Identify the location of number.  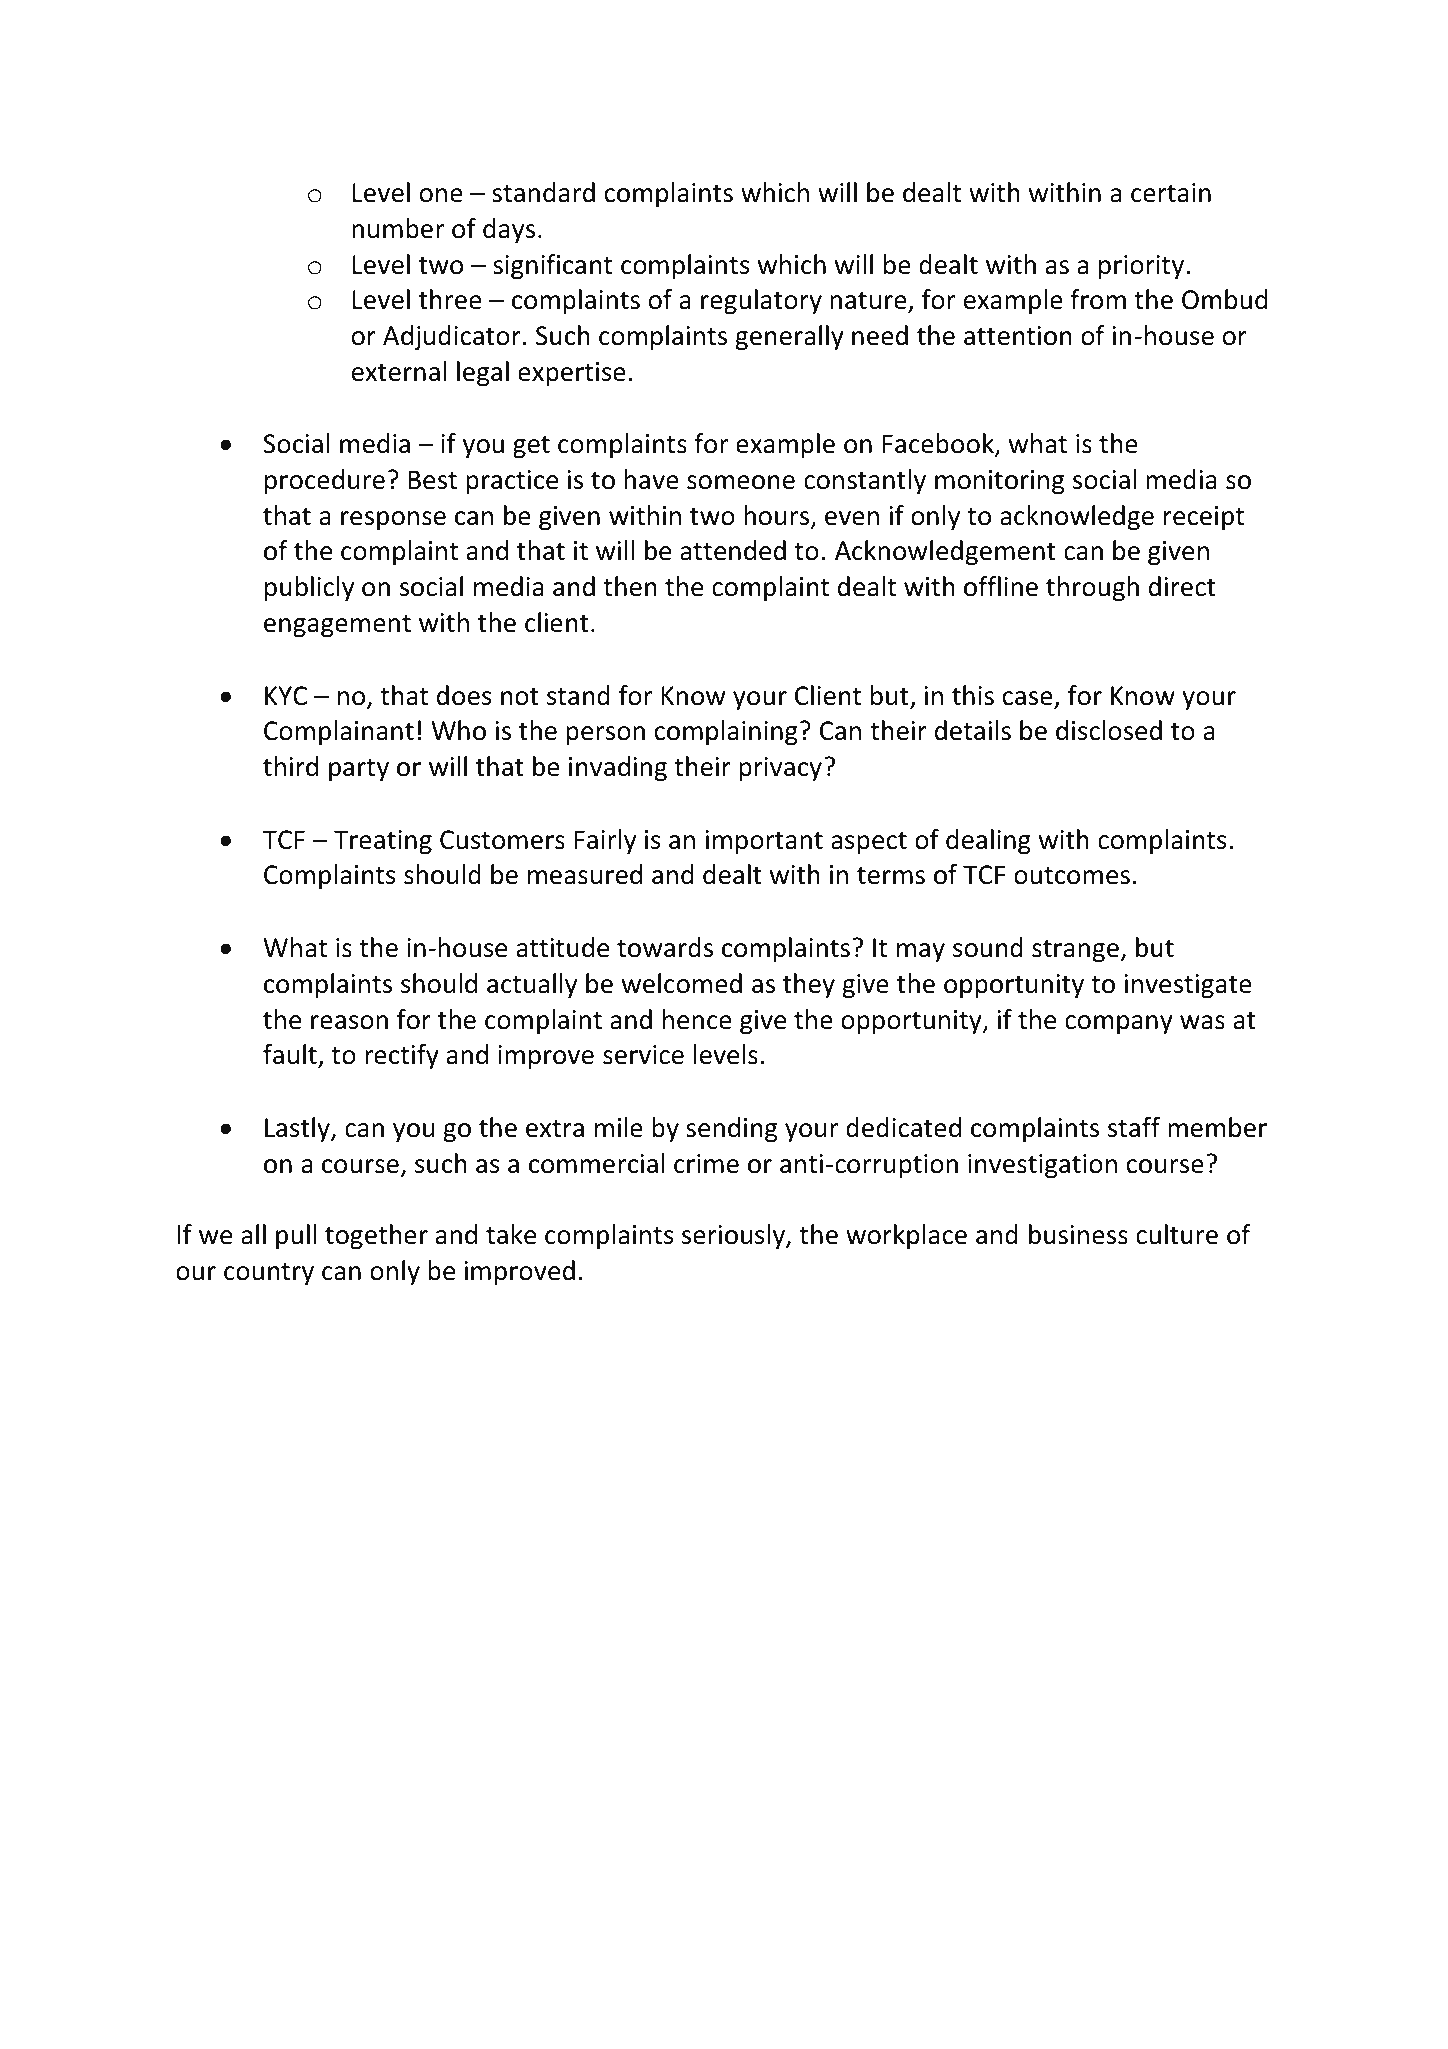
(398, 228).
